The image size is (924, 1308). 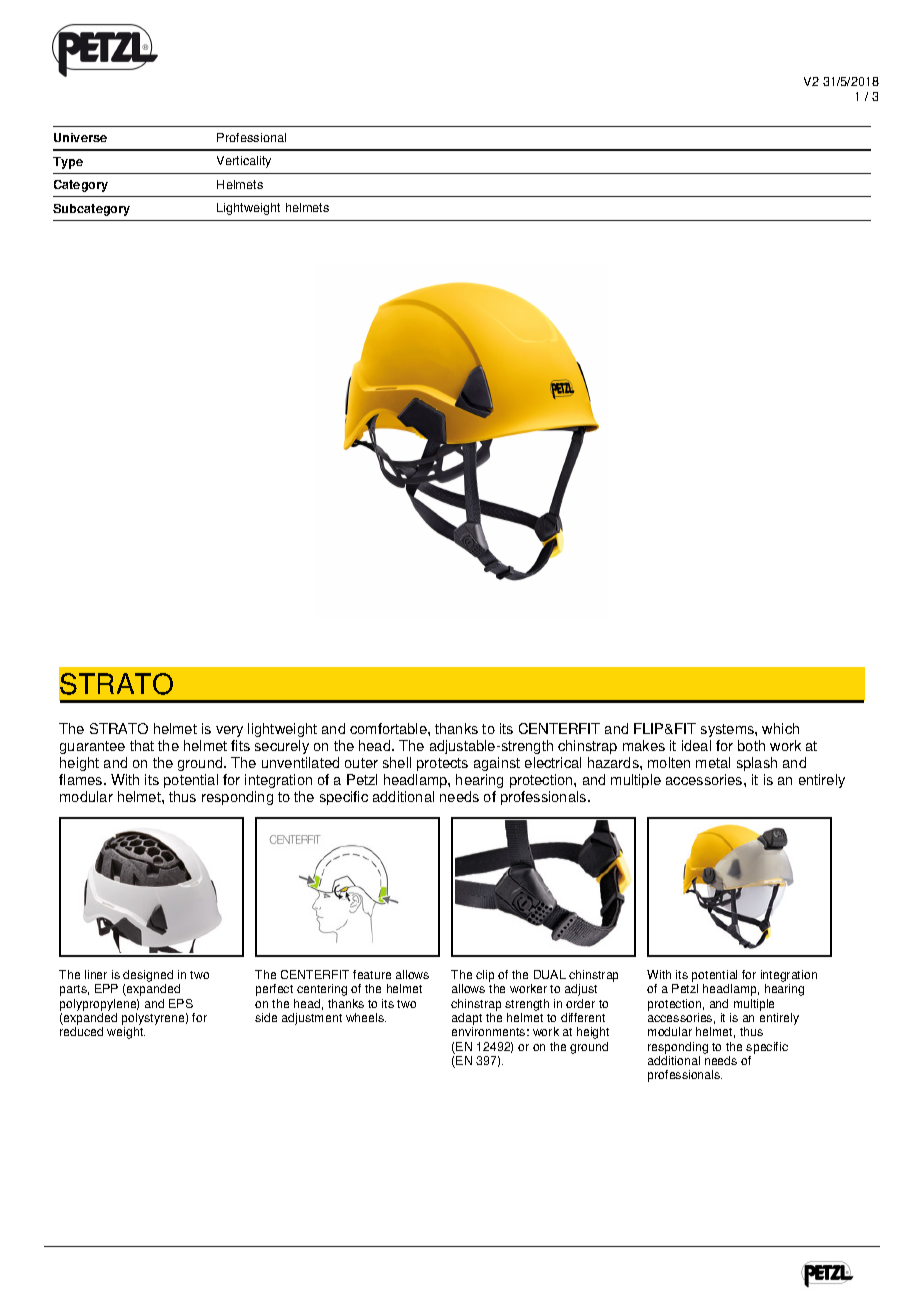 I want to click on EPS, so click(x=181, y=1003).
